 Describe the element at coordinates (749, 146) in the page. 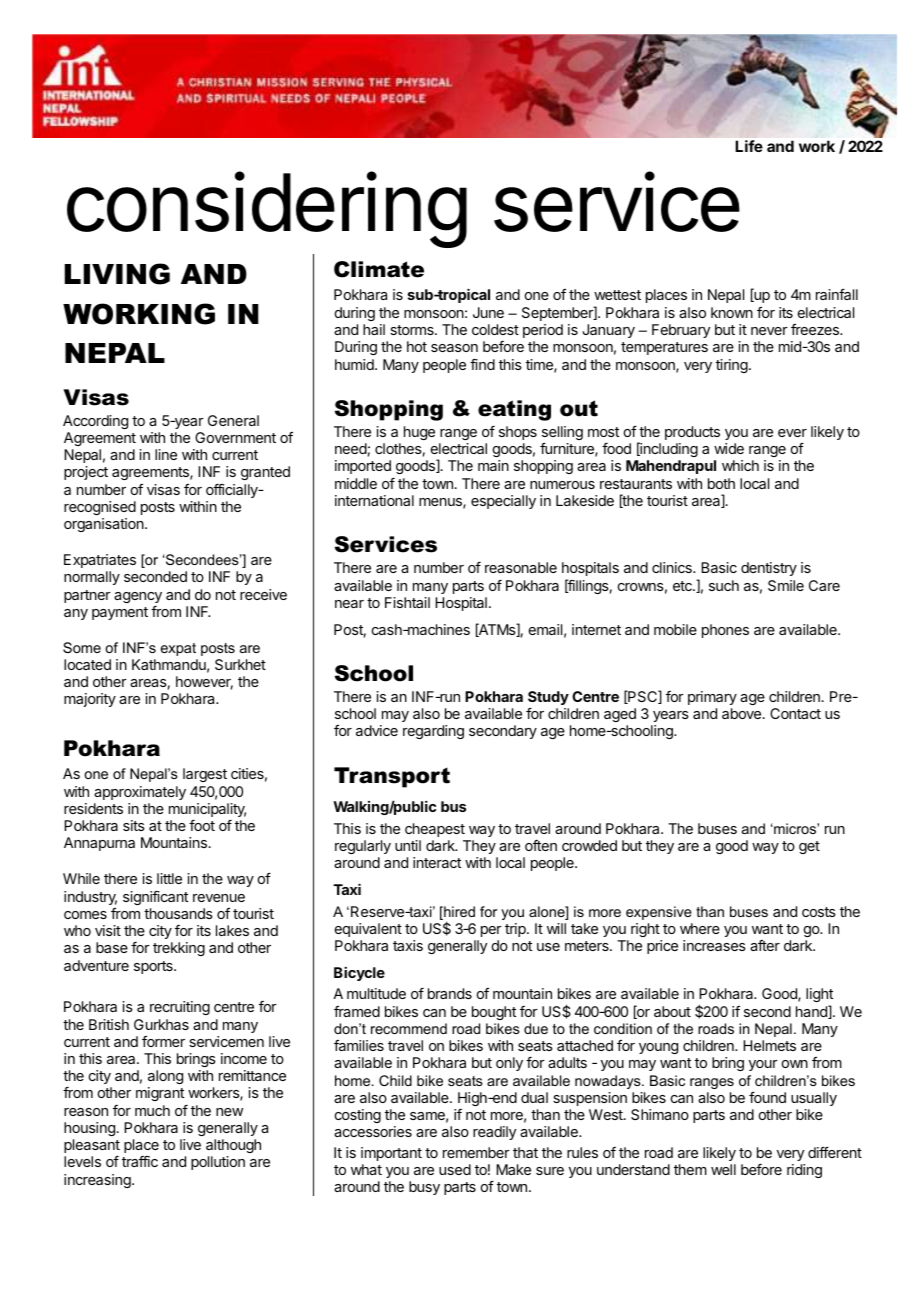

I see `Life` at that location.
